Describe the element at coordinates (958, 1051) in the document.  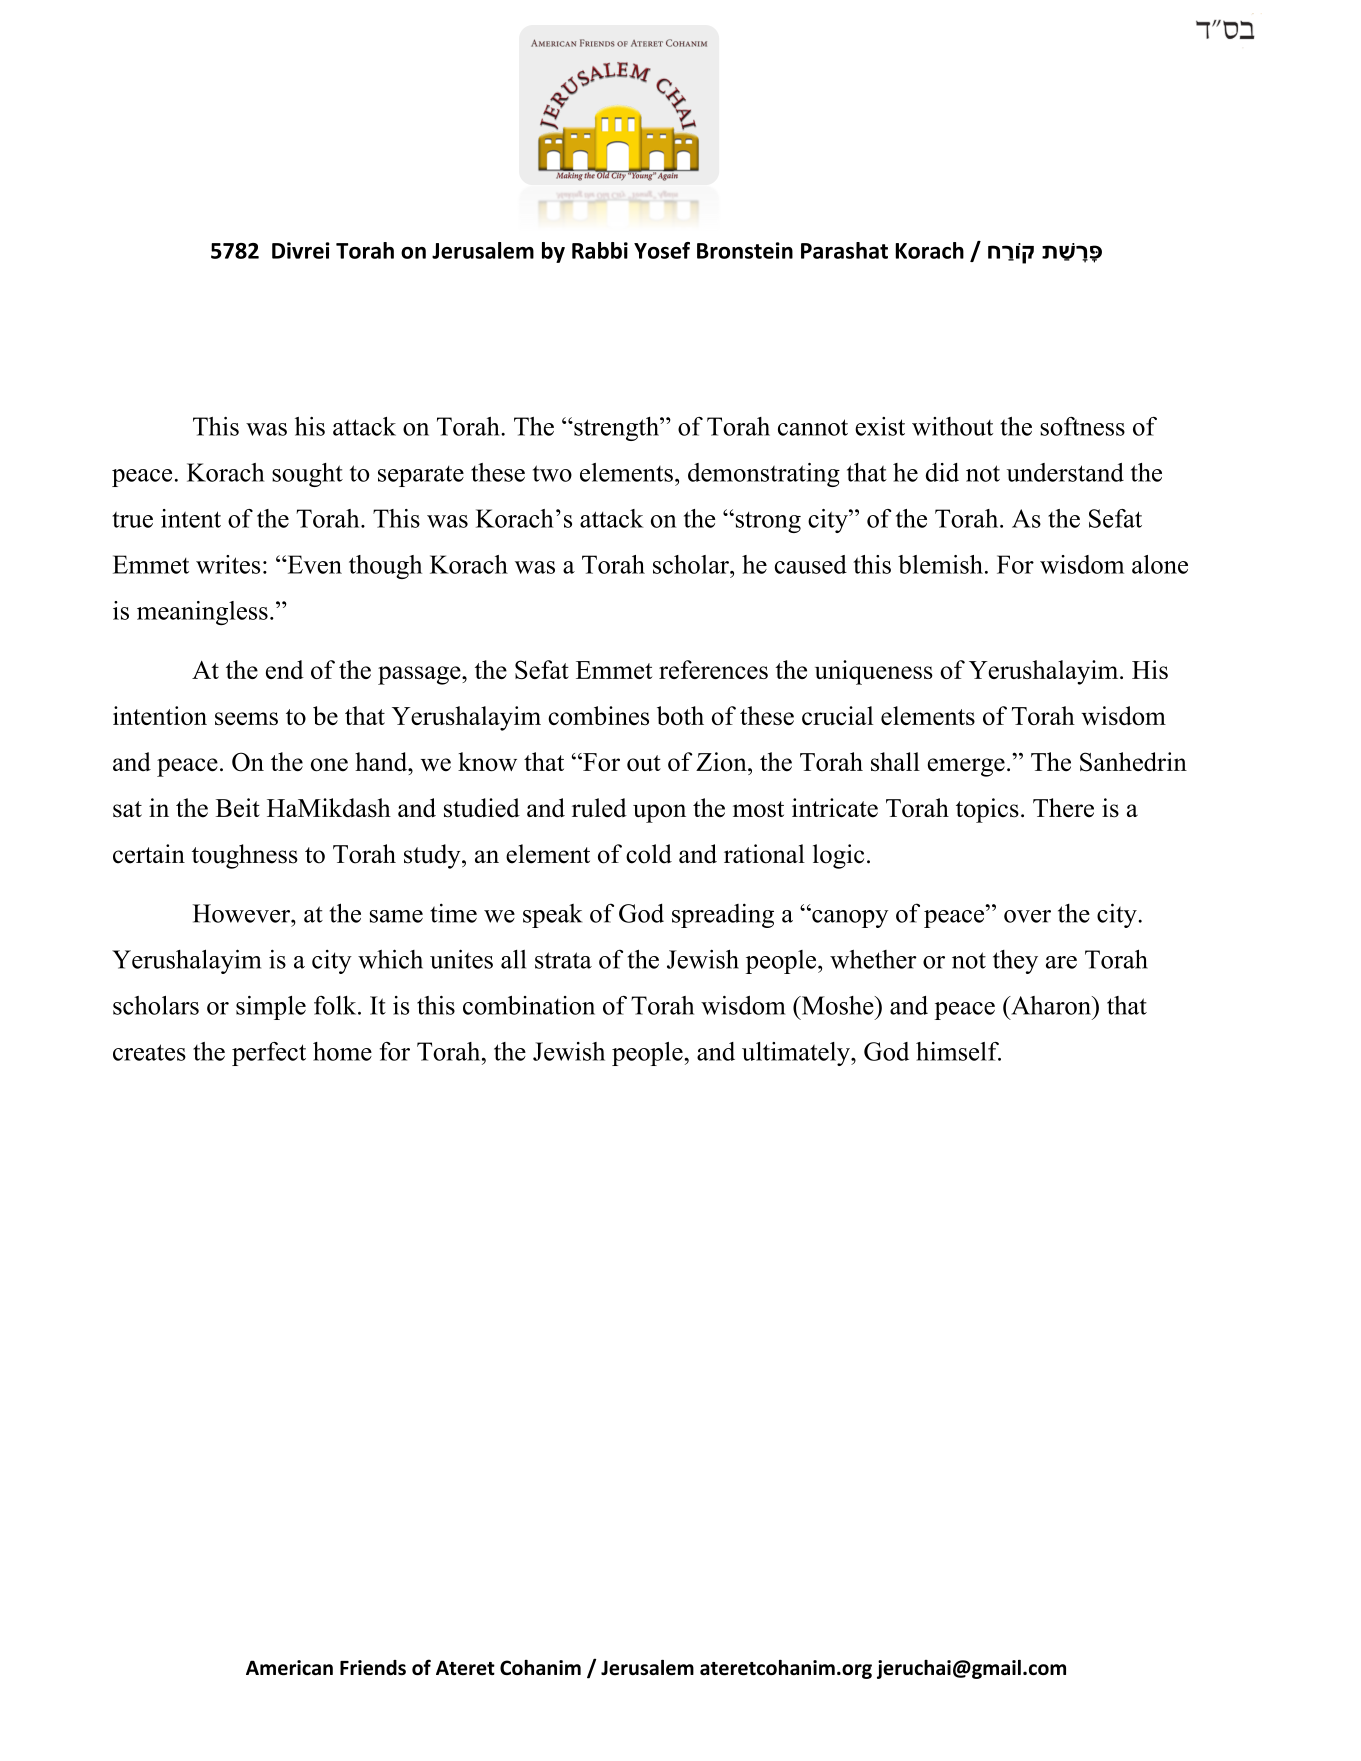
I see `himself` at that location.
